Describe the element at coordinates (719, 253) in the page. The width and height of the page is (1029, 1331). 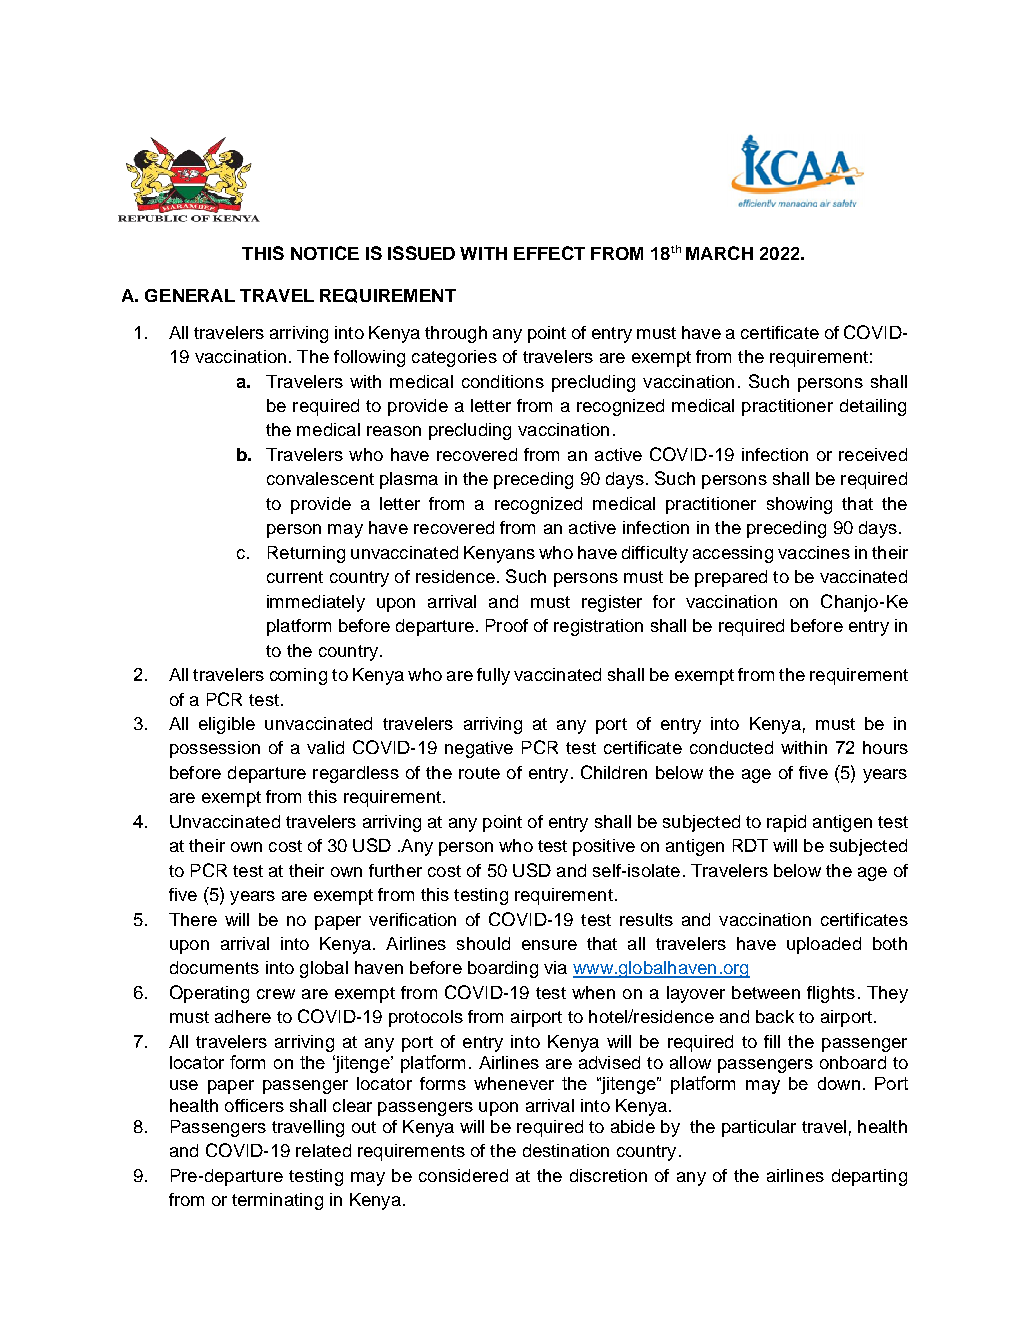
I see `MARCH` at that location.
